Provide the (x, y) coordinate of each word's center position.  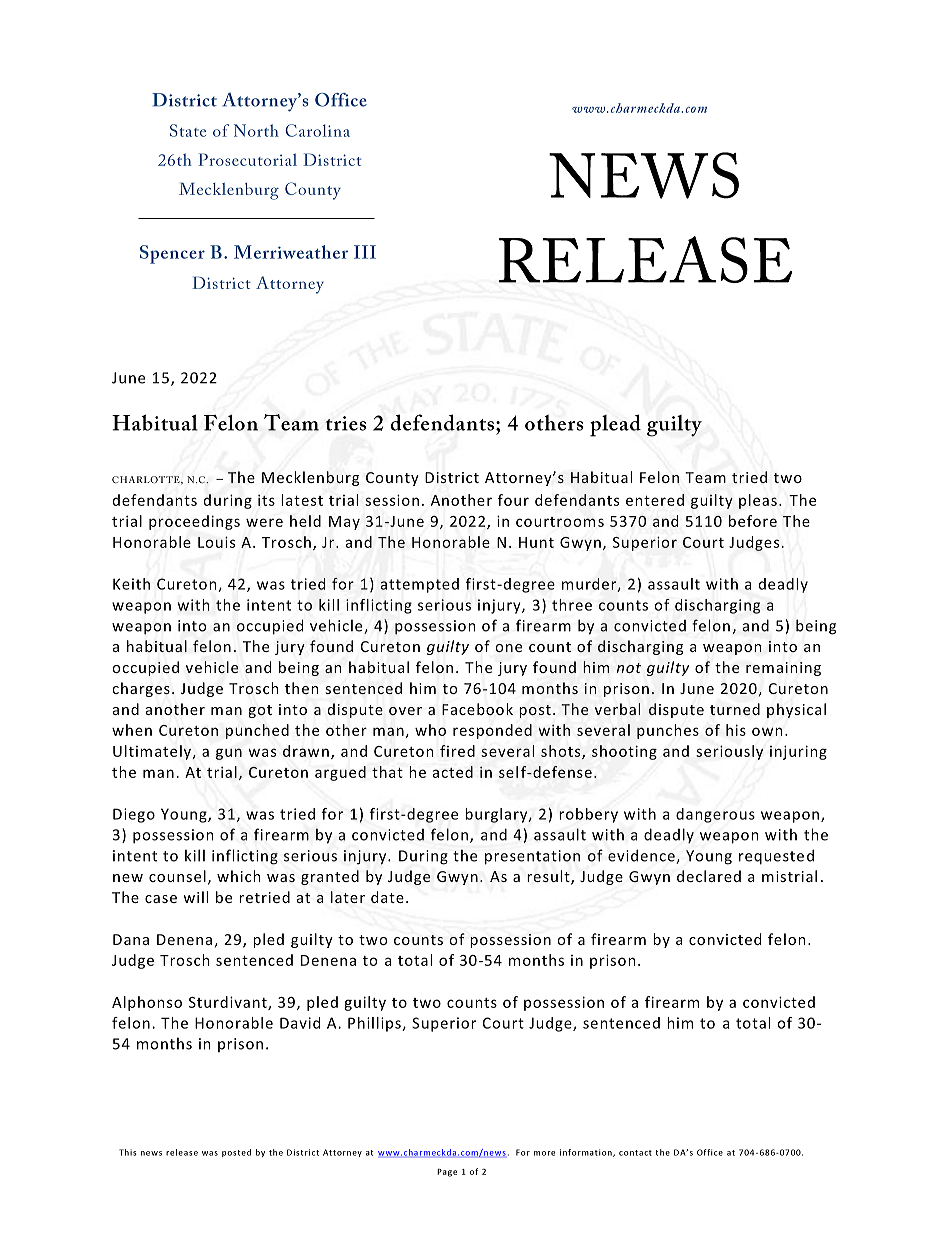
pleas (758, 501)
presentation (532, 857)
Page (447, 1173)
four (513, 500)
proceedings (194, 522)
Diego (134, 815)
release (182, 1152)
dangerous (715, 815)
